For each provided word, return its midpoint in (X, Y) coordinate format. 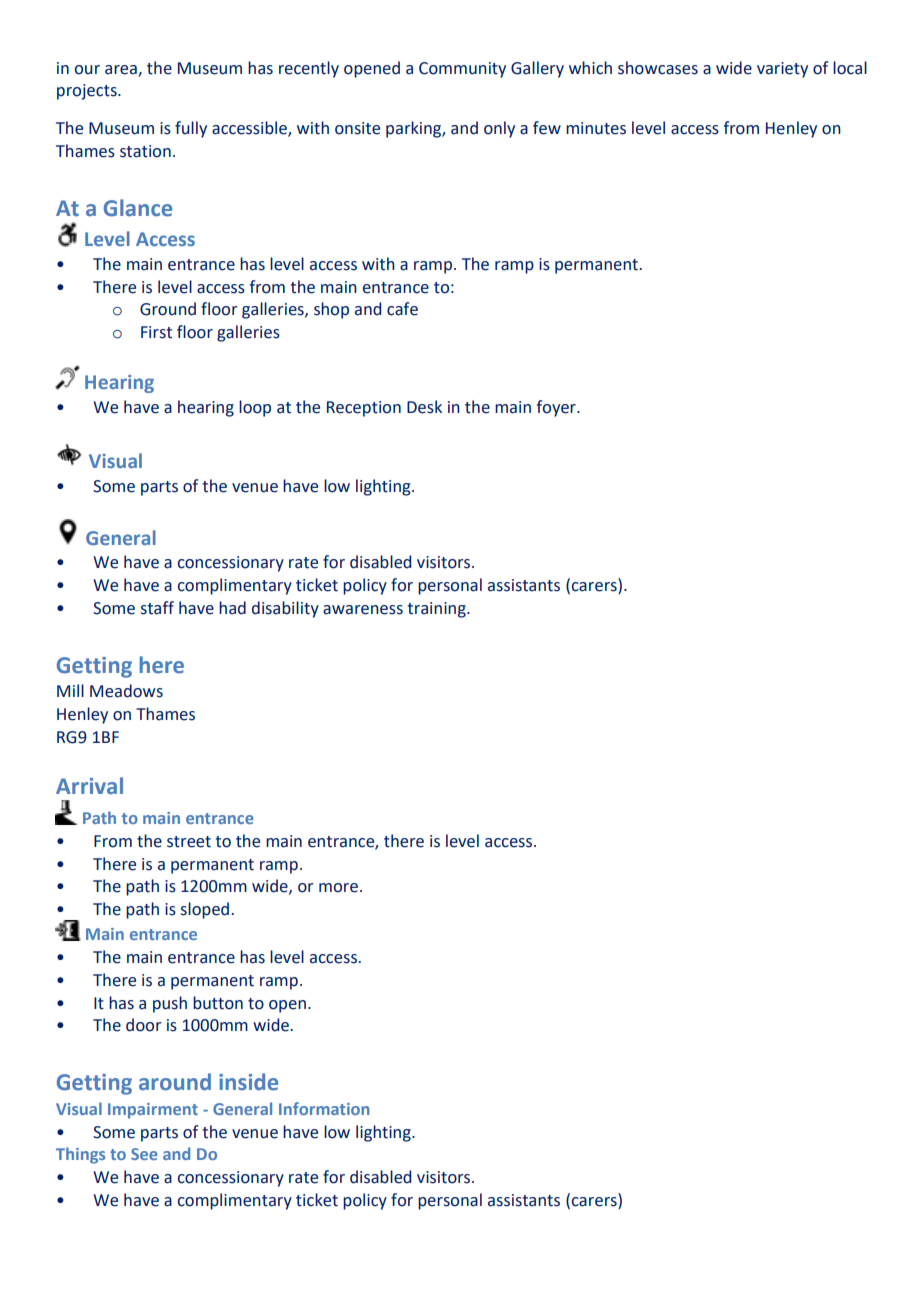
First (156, 332)
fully (191, 129)
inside (248, 1082)
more (338, 888)
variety (782, 70)
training (437, 610)
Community (462, 70)
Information (324, 1108)
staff (157, 608)
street (189, 842)
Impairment (153, 1111)
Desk (424, 407)
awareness (363, 610)
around (175, 1082)
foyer (557, 408)
